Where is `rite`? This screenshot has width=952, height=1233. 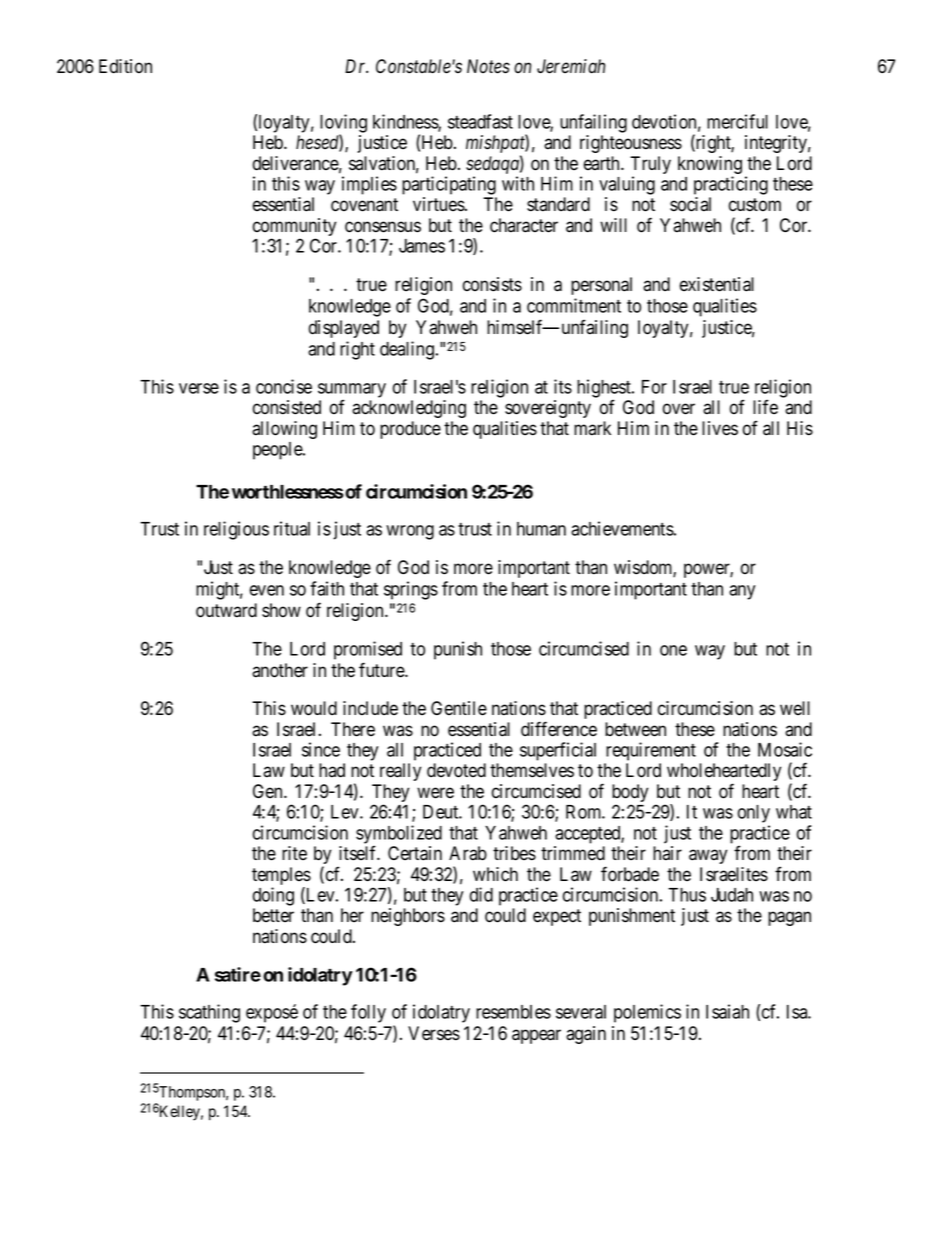
rite is located at coordinates (294, 853).
